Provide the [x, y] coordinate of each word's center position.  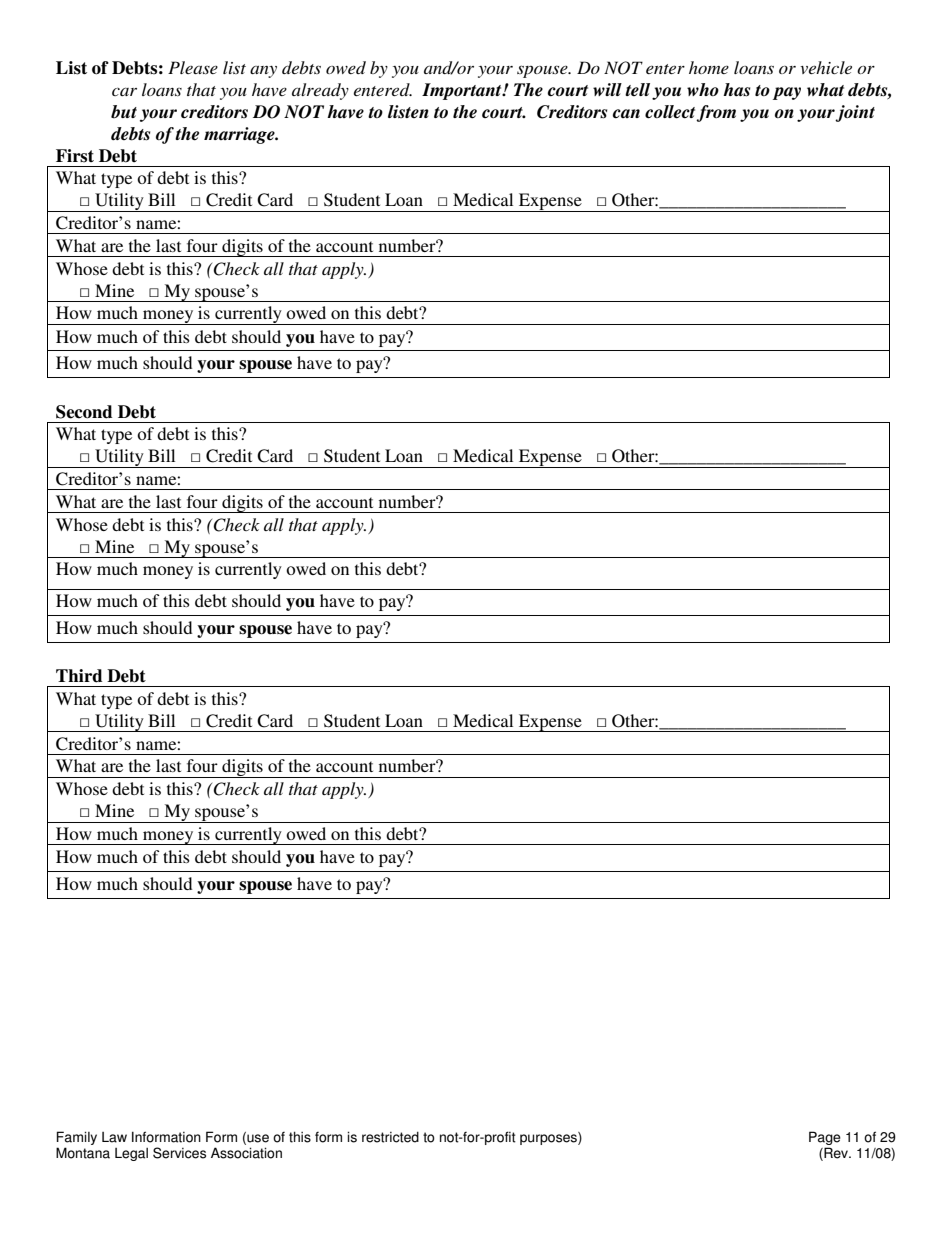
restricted [390, 1137]
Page [825, 1139]
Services [179, 1153]
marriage [240, 135]
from [716, 113]
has [736, 90]
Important [463, 91]
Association [246, 1153]
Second [84, 412]
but [124, 112]
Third [79, 676]
